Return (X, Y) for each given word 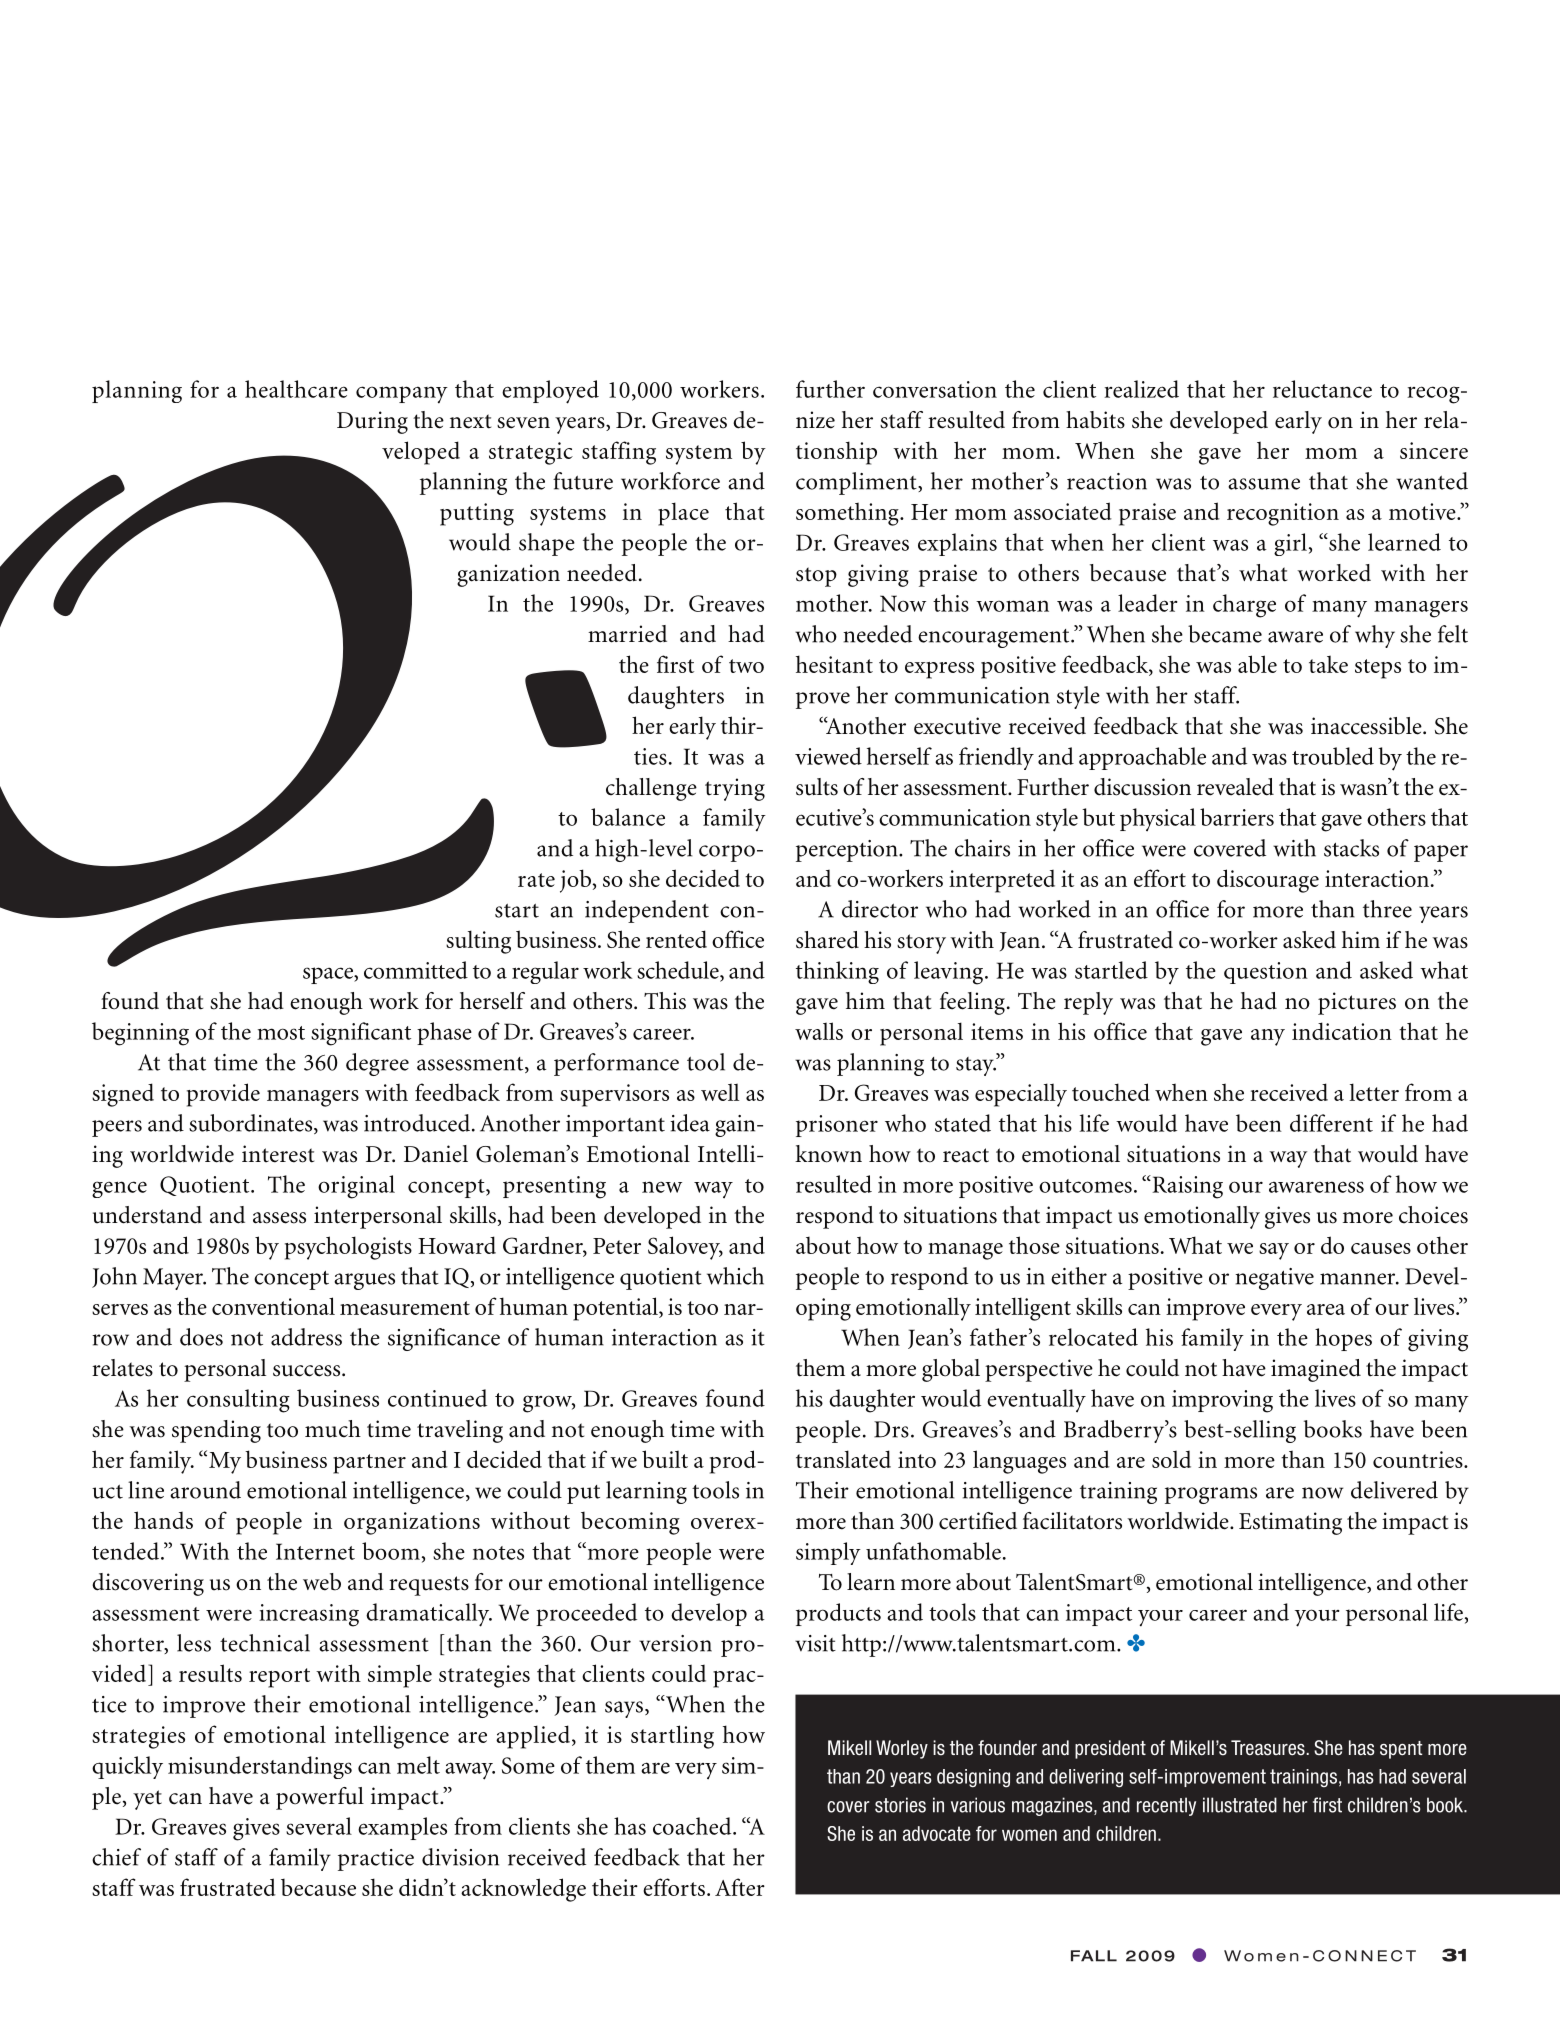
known (828, 1154)
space (329, 975)
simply (828, 1553)
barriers (1237, 817)
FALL (1094, 1956)
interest (278, 1154)
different (1331, 1123)
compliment (857, 483)
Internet (315, 1551)
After (740, 1887)
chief (116, 1857)
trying (735, 789)
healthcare (296, 389)
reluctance (1322, 389)
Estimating (1290, 1523)
